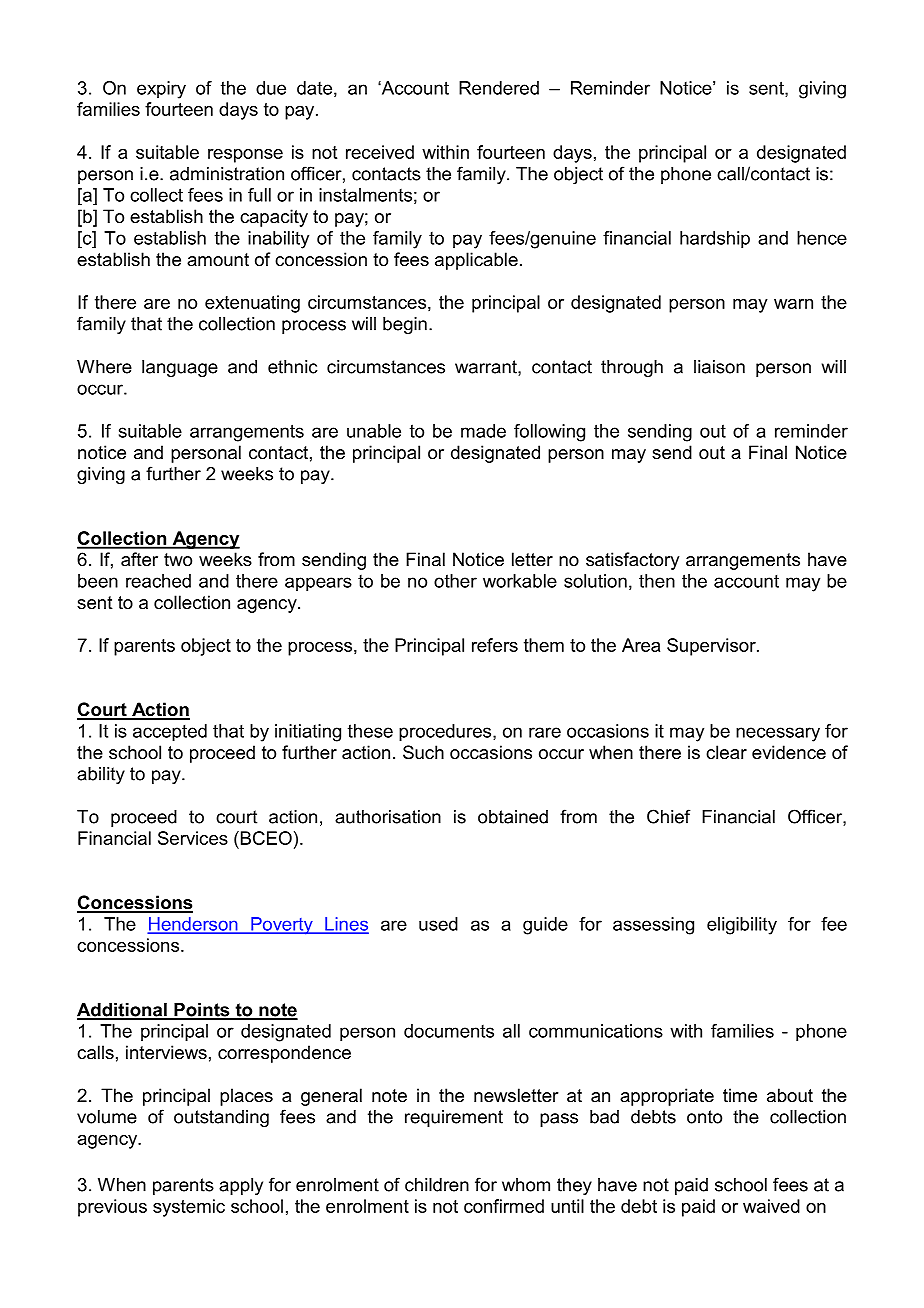 This screenshot has width=924, height=1308. What do you see at coordinates (719, 367) in the screenshot?
I see `liaison` at bounding box center [719, 367].
